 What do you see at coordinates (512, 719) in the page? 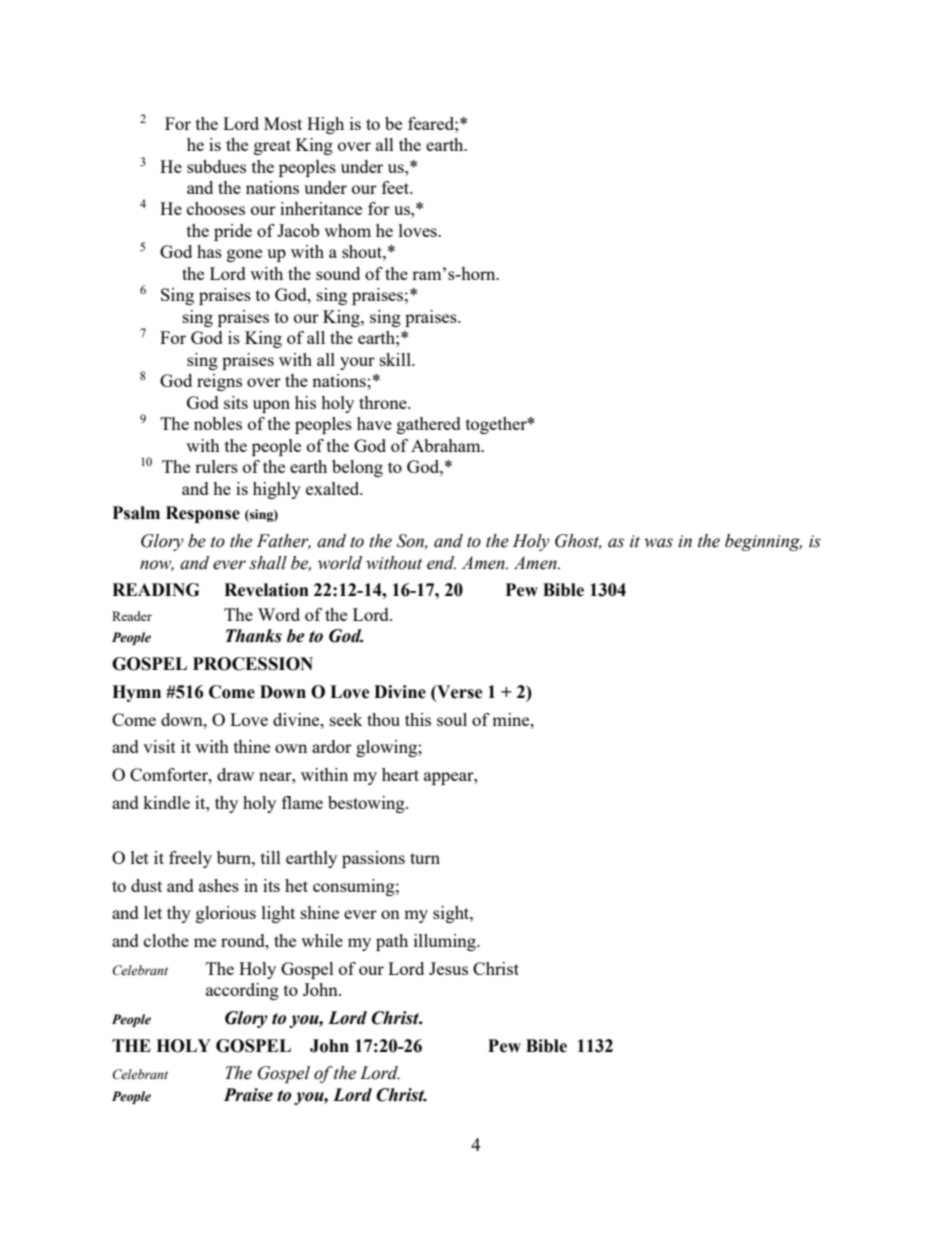
I see `mine` at bounding box center [512, 719].
